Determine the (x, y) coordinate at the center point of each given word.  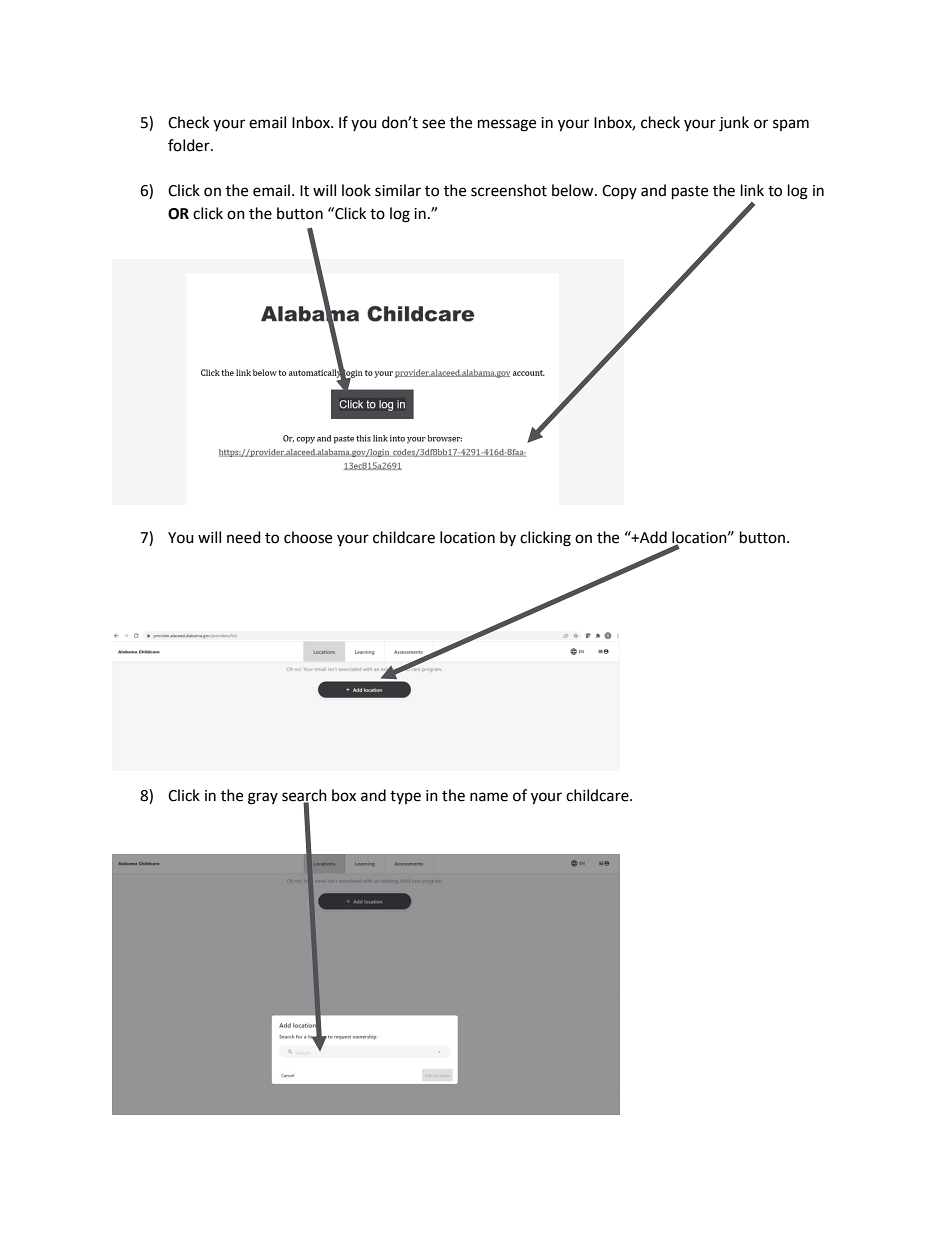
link (752, 190)
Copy (619, 192)
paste (690, 193)
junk (734, 124)
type (405, 797)
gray (263, 798)
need (244, 537)
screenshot (509, 190)
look (356, 190)
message (507, 125)
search (304, 796)
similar (398, 190)
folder (190, 145)
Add (652, 537)
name (489, 797)
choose (308, 537)
